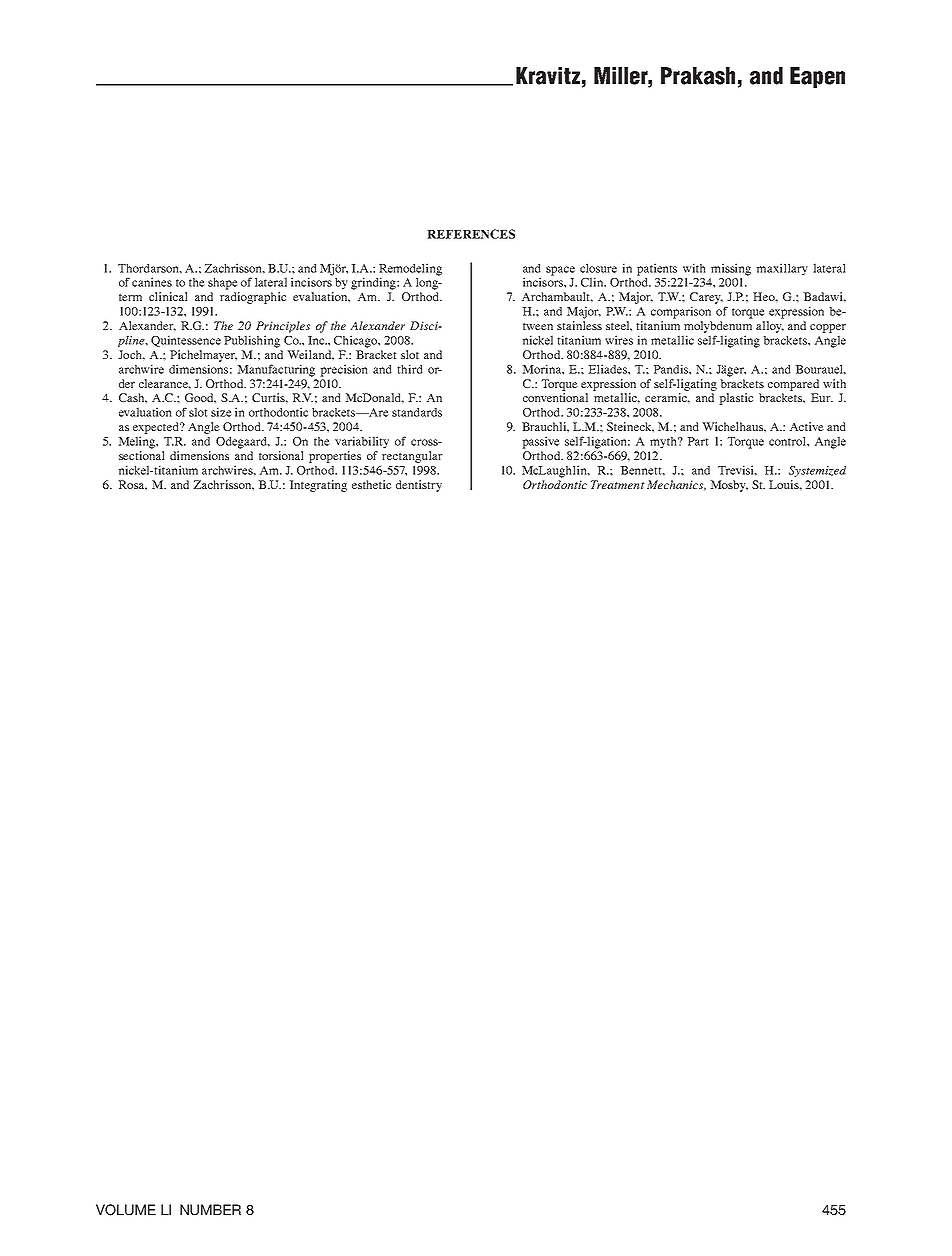 The image size is (952, 1256). What do you see at coordinates (221, 412) in the image?
I see `size` at bounding box center [221, 412].
